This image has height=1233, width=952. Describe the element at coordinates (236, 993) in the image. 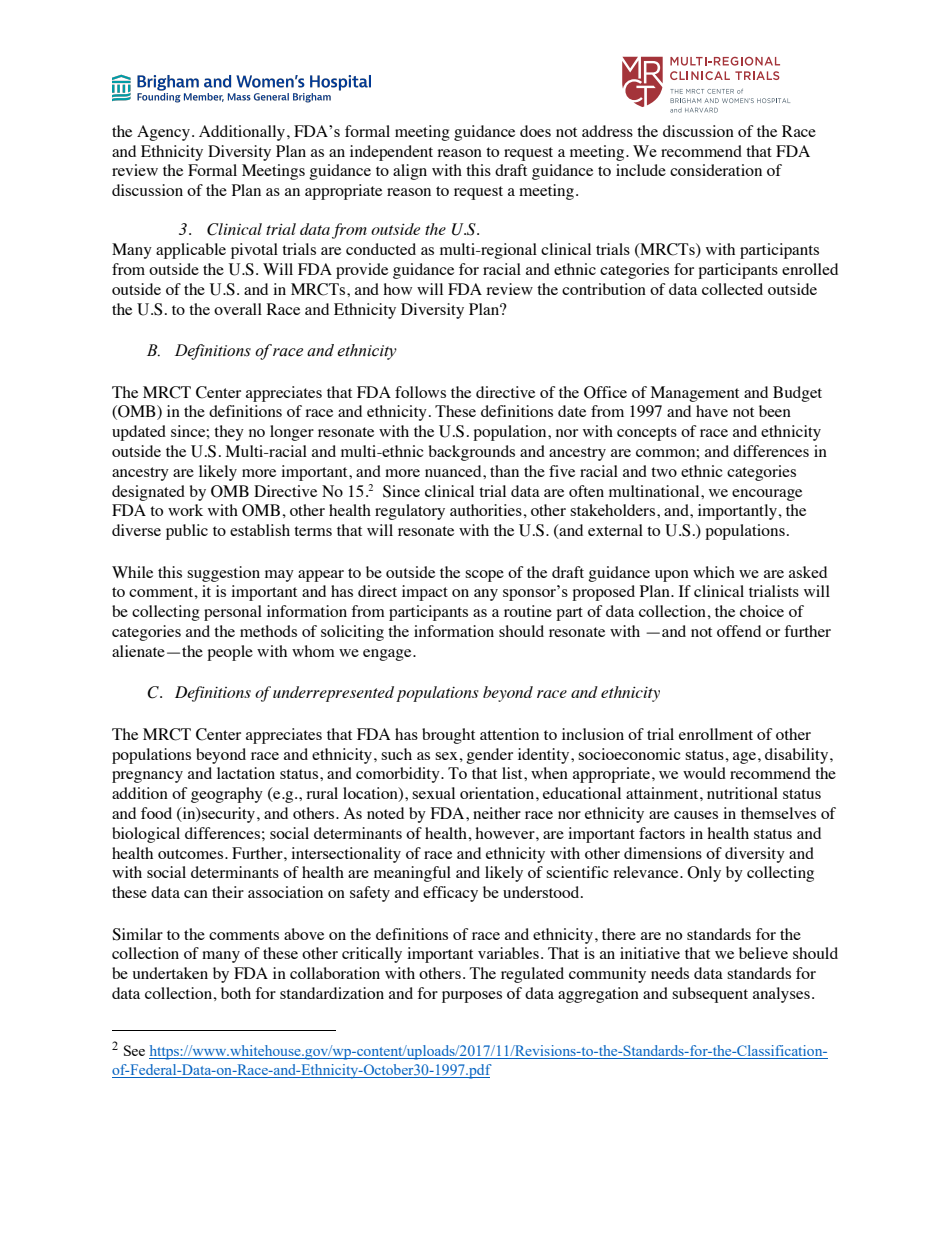

I see `both` at that location.
